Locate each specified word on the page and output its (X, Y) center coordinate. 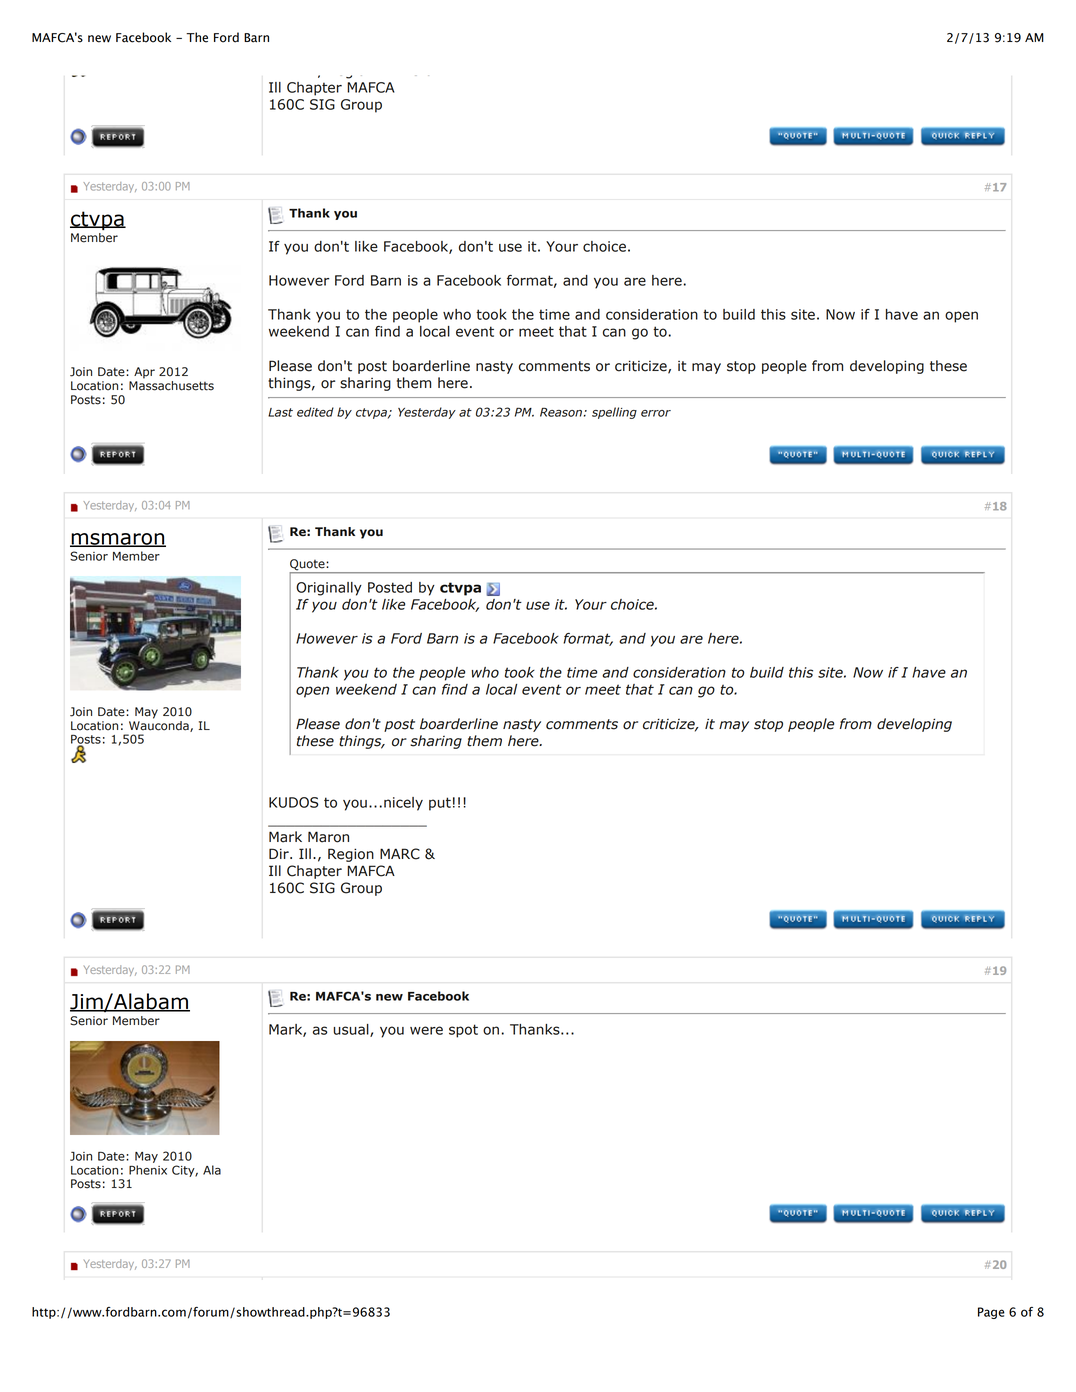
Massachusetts (171, 386)
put (440, 804)
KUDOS (294, 802)
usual (352, 1030)
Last (280, 412)
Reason (561, 412)
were (426, 1030)
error (656, 413)
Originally (329, 589)
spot (463, 1031)
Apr (144, 373)
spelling (614, 413)
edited (315, 412)
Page (991, 1313)
